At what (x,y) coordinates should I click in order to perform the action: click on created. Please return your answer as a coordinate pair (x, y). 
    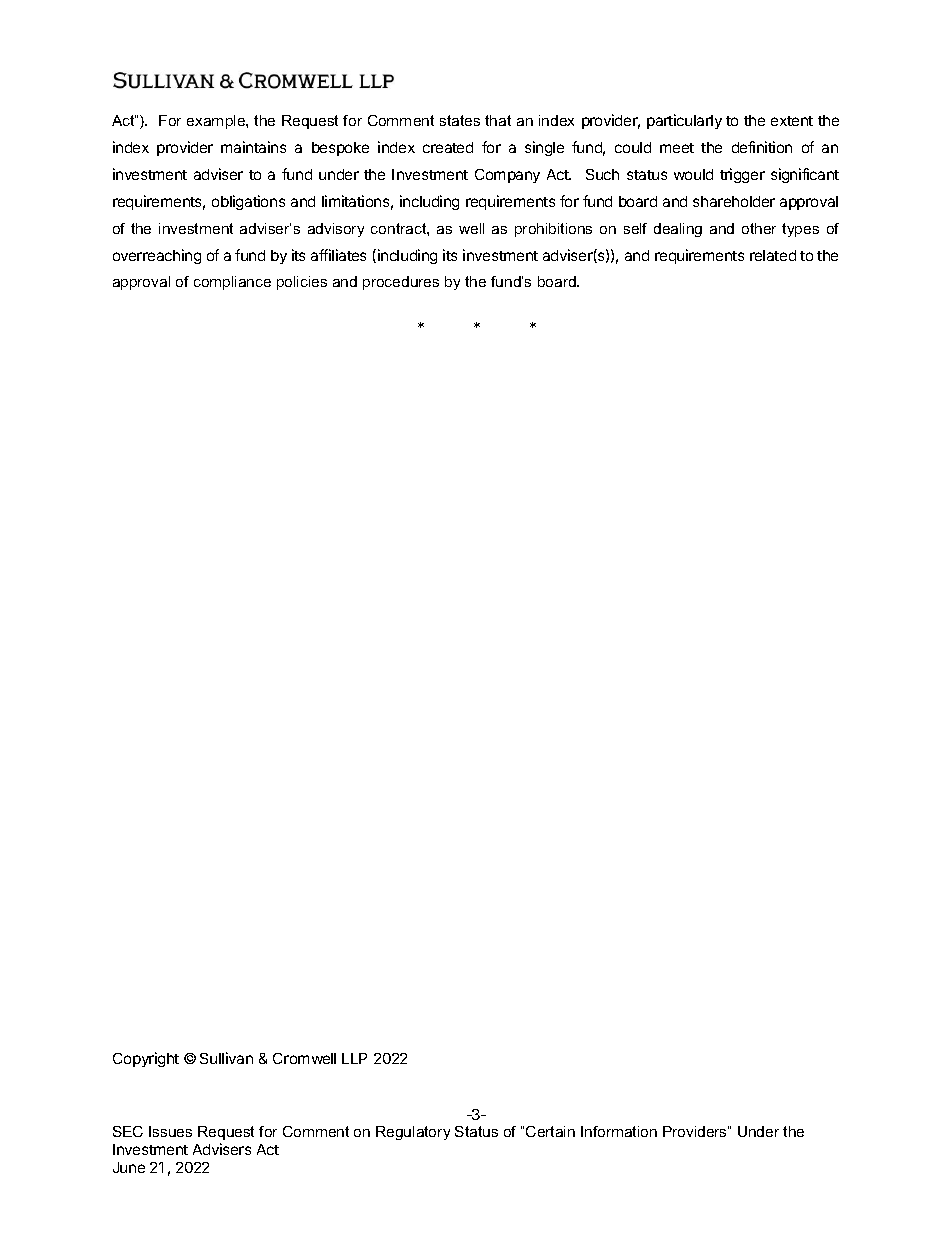
    Looking at the image, I should click on (448, 147).
